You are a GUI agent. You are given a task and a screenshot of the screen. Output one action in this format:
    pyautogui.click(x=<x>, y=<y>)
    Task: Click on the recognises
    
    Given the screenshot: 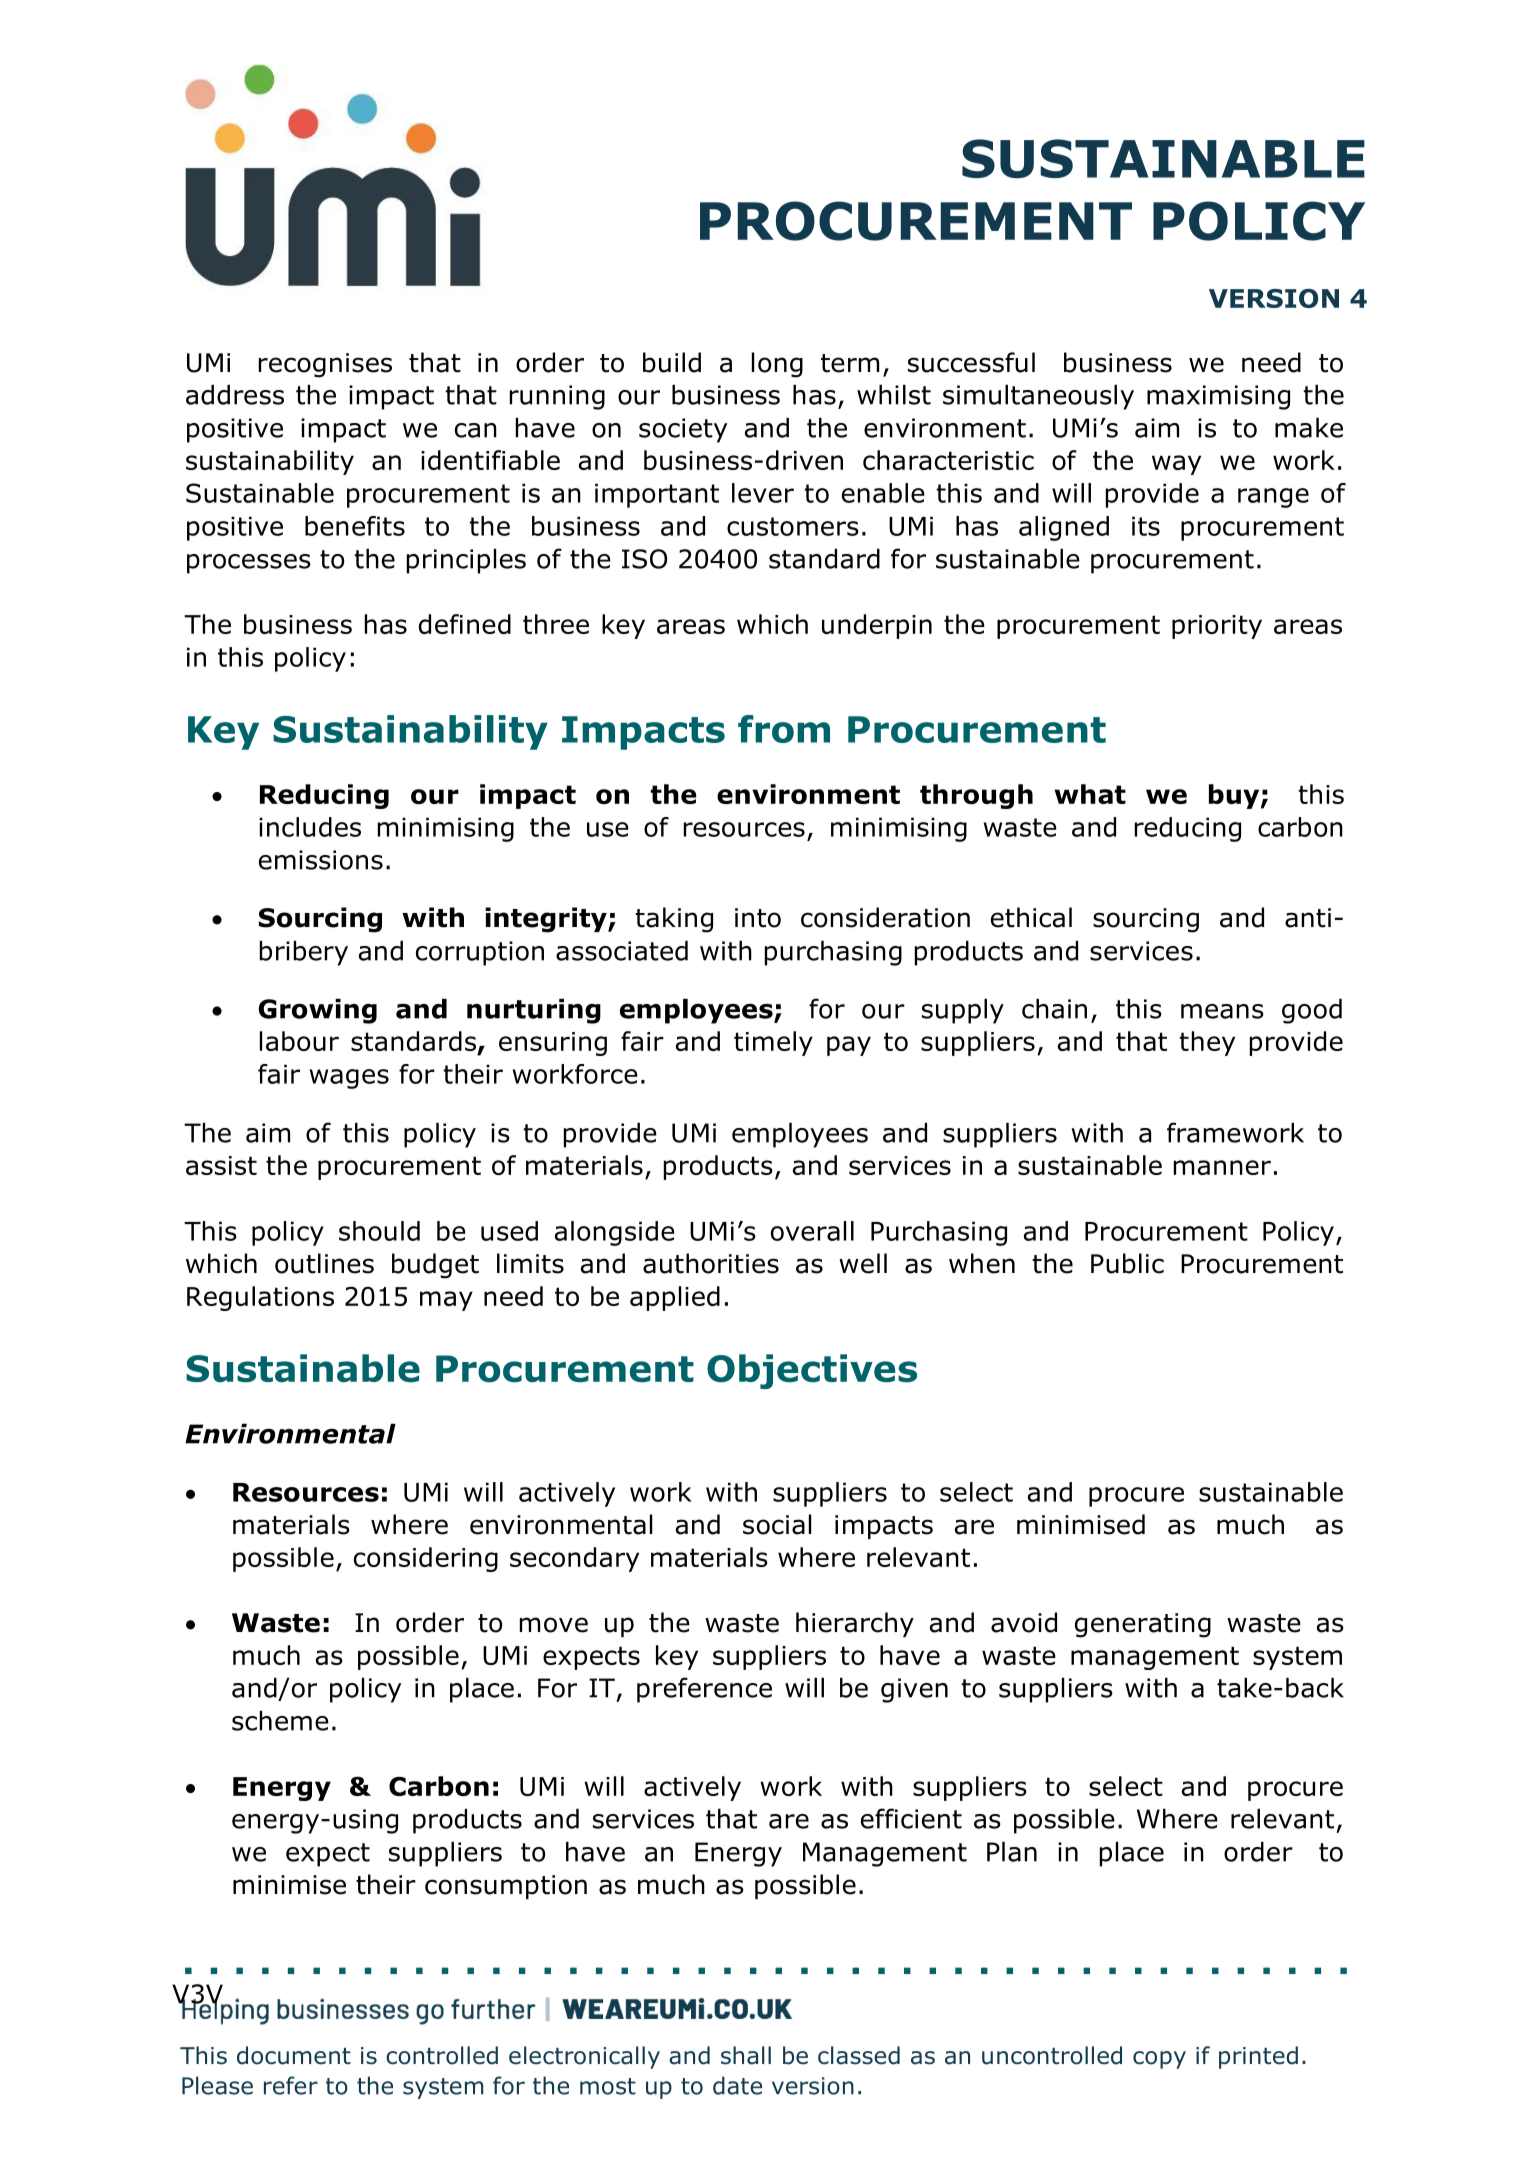 What is the action you would take?
    pyautogui.click(x=325, y=365)
